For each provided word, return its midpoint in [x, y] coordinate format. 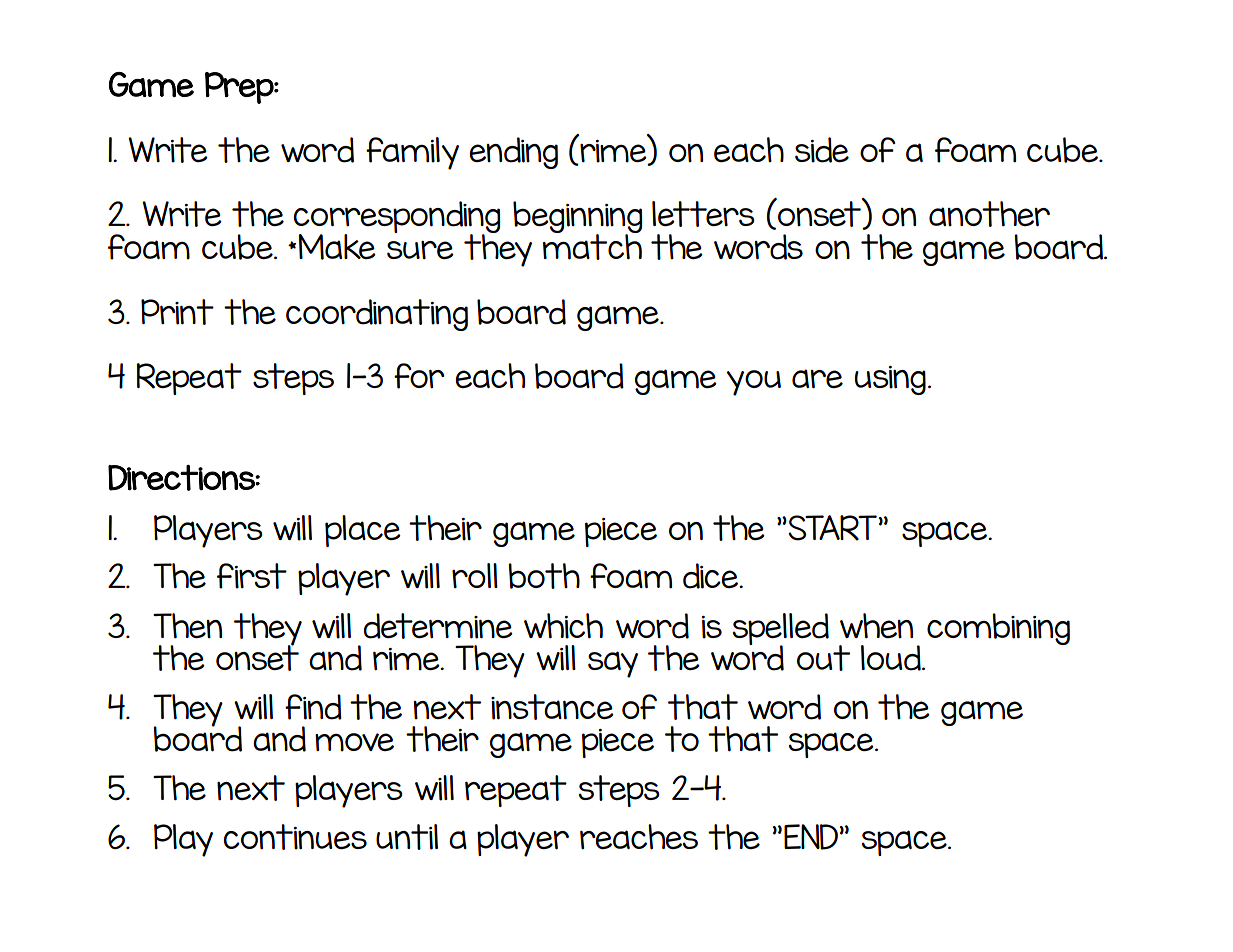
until [407, 837]
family [412, 153]
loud [892, 658]
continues [295, 837]
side [822, 150]
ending [513, 153]
